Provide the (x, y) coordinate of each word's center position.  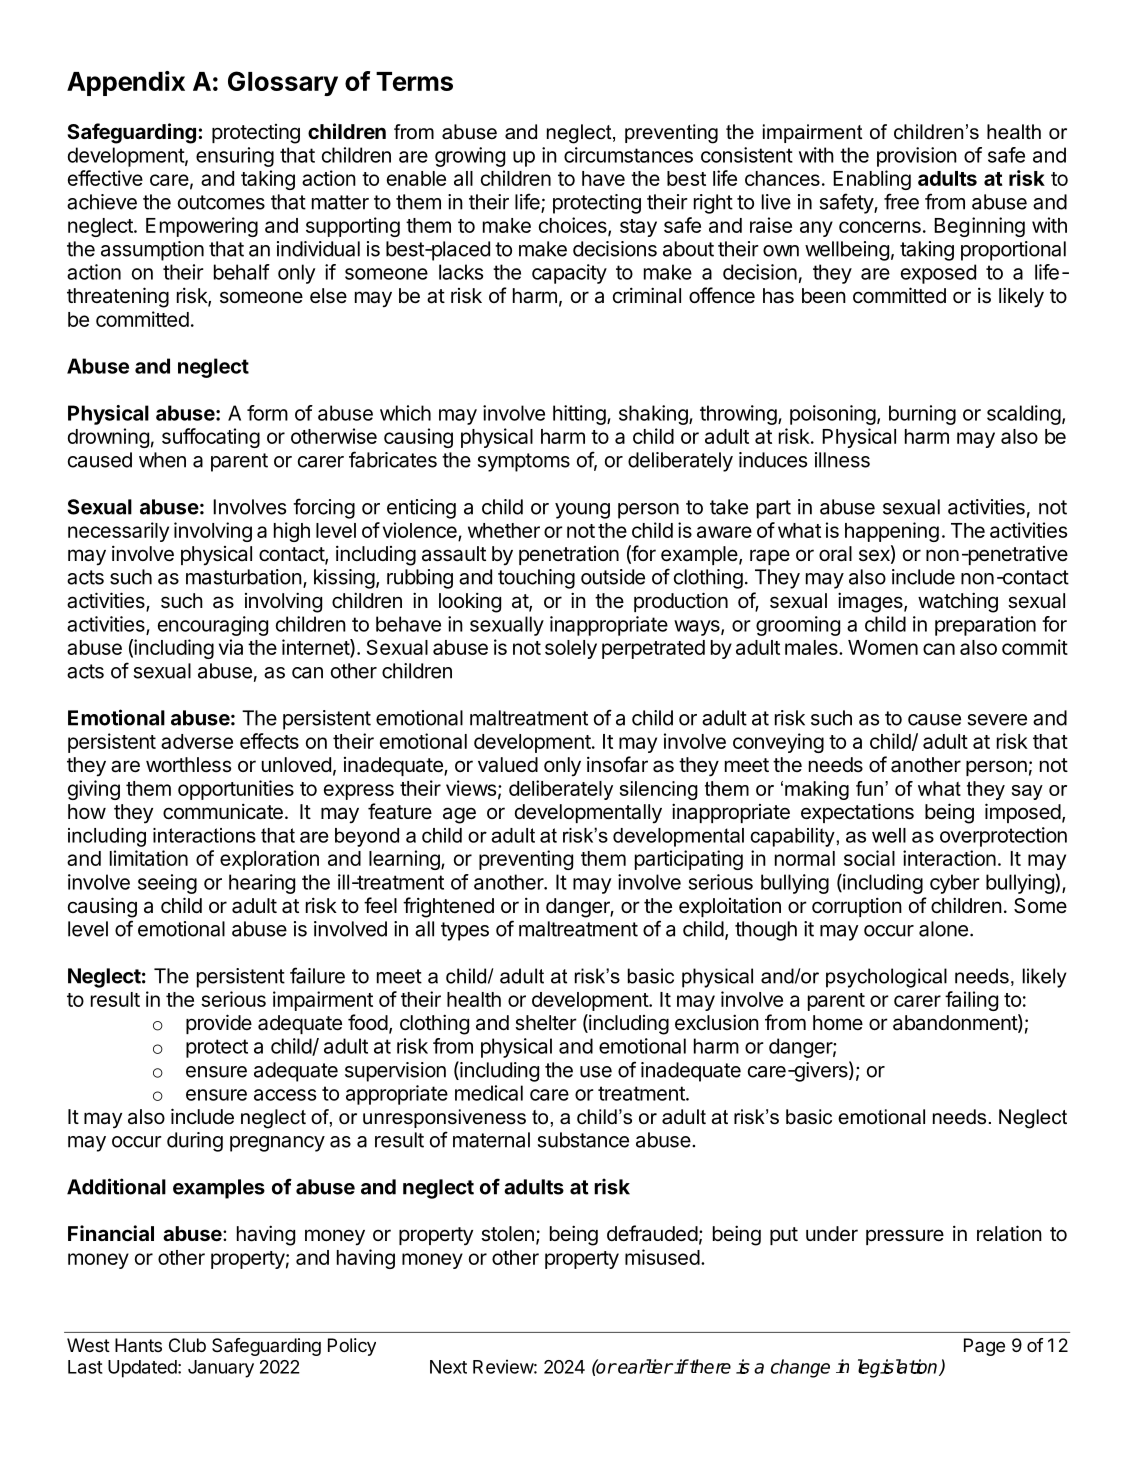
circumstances (628, 155)
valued (508, 765)
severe (997, 720)
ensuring (235, 157)
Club (187, 1345)
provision (917, 157)
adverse (197, 741)
